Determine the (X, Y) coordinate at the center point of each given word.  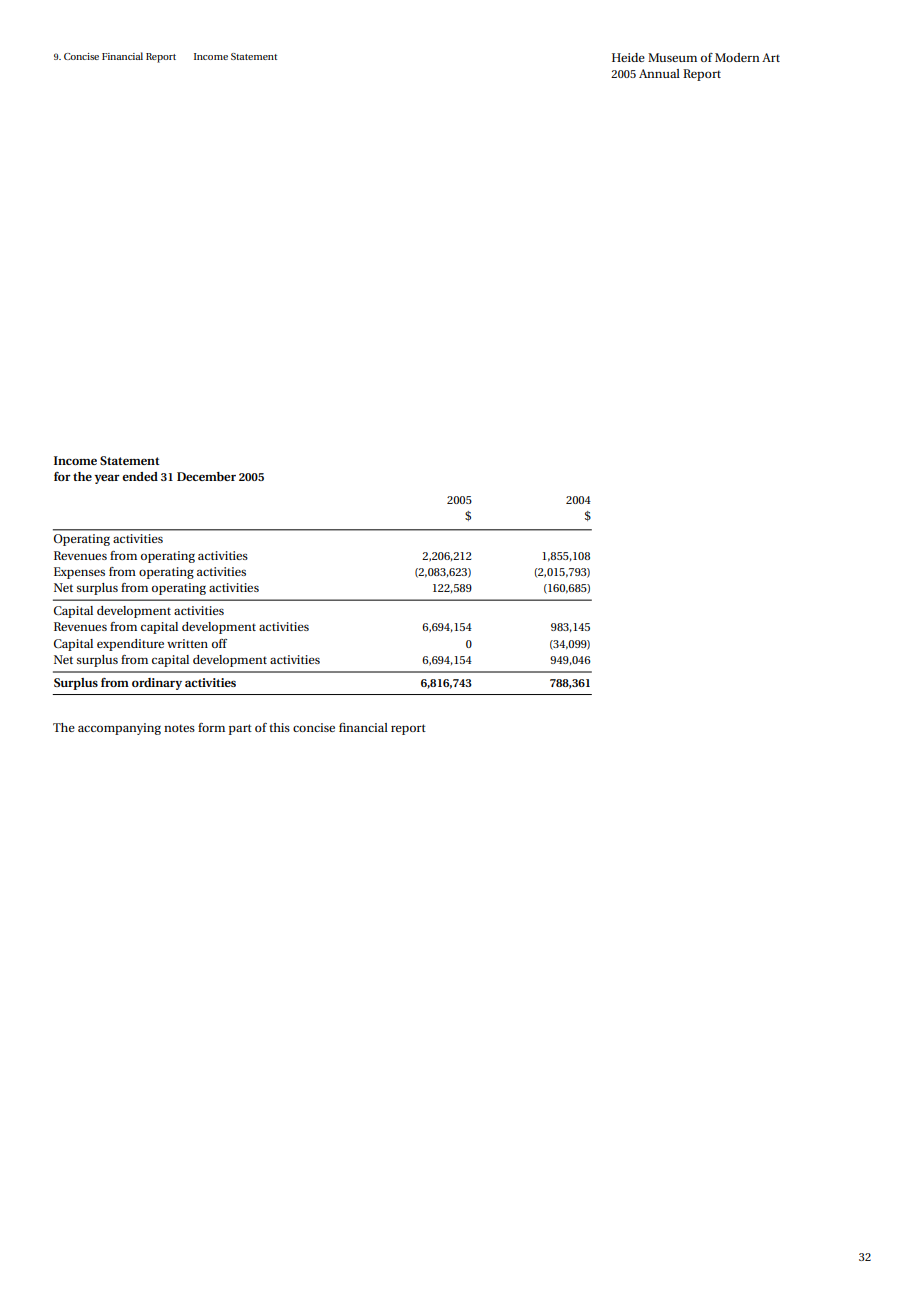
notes (179, 728)
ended (140, 476)
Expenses (79, 573)
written (187, 643)
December (206, 476)
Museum (672, 57)
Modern (737, 57)
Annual (659, 73)
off (219, 643)
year (107, 479)
